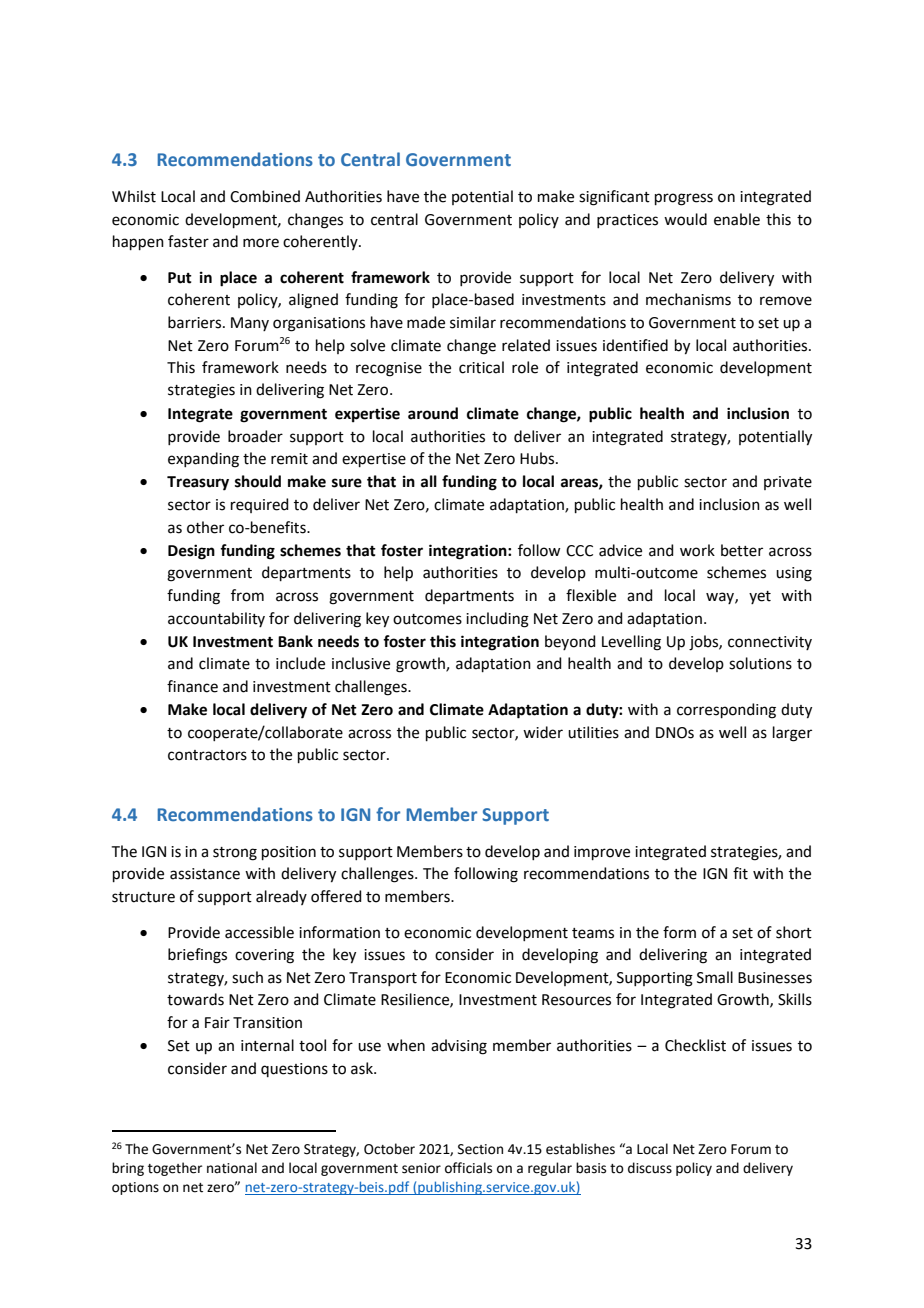  What do you see at coordinates (715, 977) in the screenshot?
I see `Small` at bounding box center [715, 977].
